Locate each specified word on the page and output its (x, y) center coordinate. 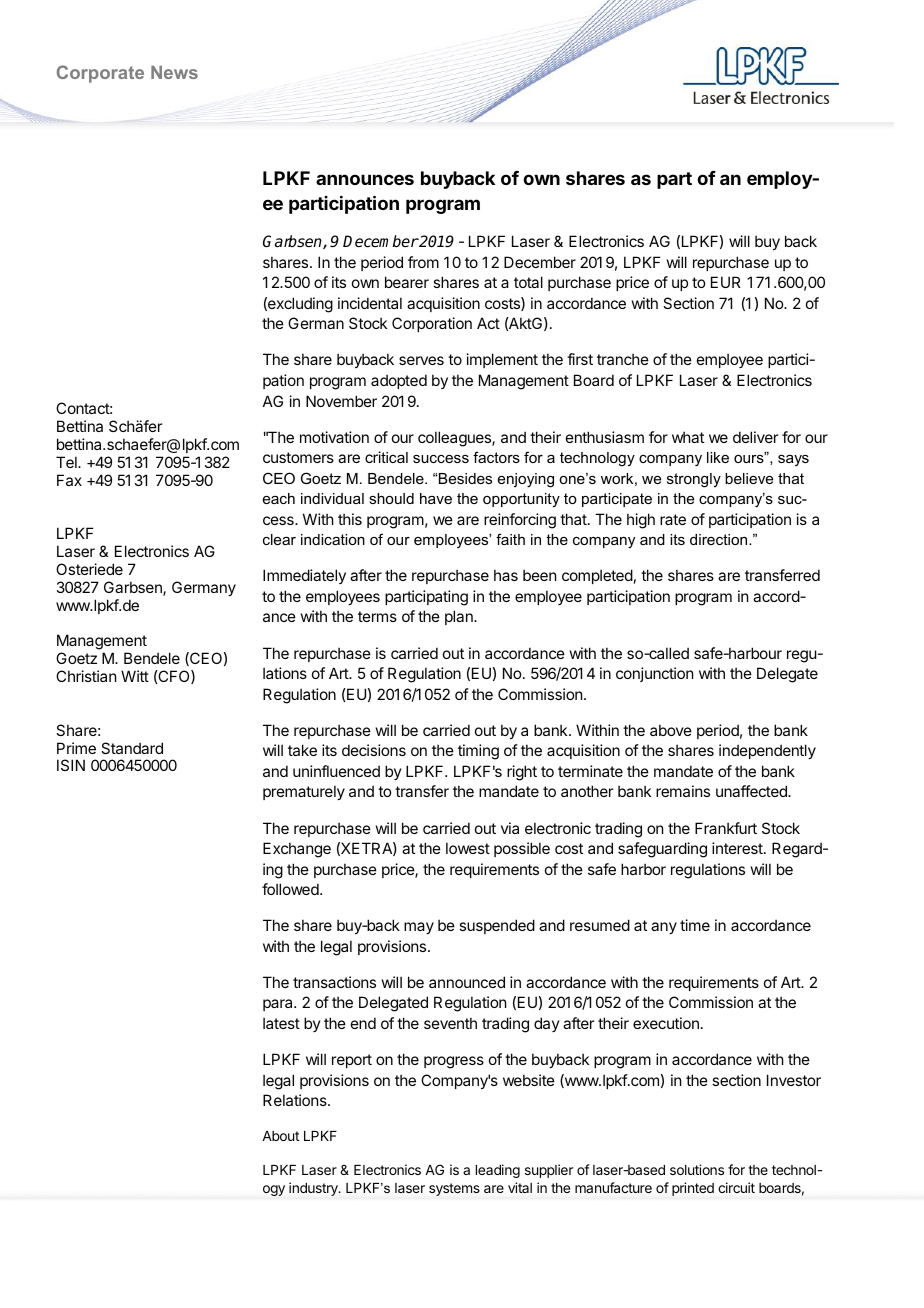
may (419, 928)
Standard (132, 748)
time (695, 925)
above (671, 730)
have (436, 498)
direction (720, 539)
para (279, 1005)
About (280, 1136)
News (174, 72)
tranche (623, 359)
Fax (69, 480)
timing (478, 752)
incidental (370, 303)
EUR (726, 282)
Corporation (432, 324)
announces (365, 179)
